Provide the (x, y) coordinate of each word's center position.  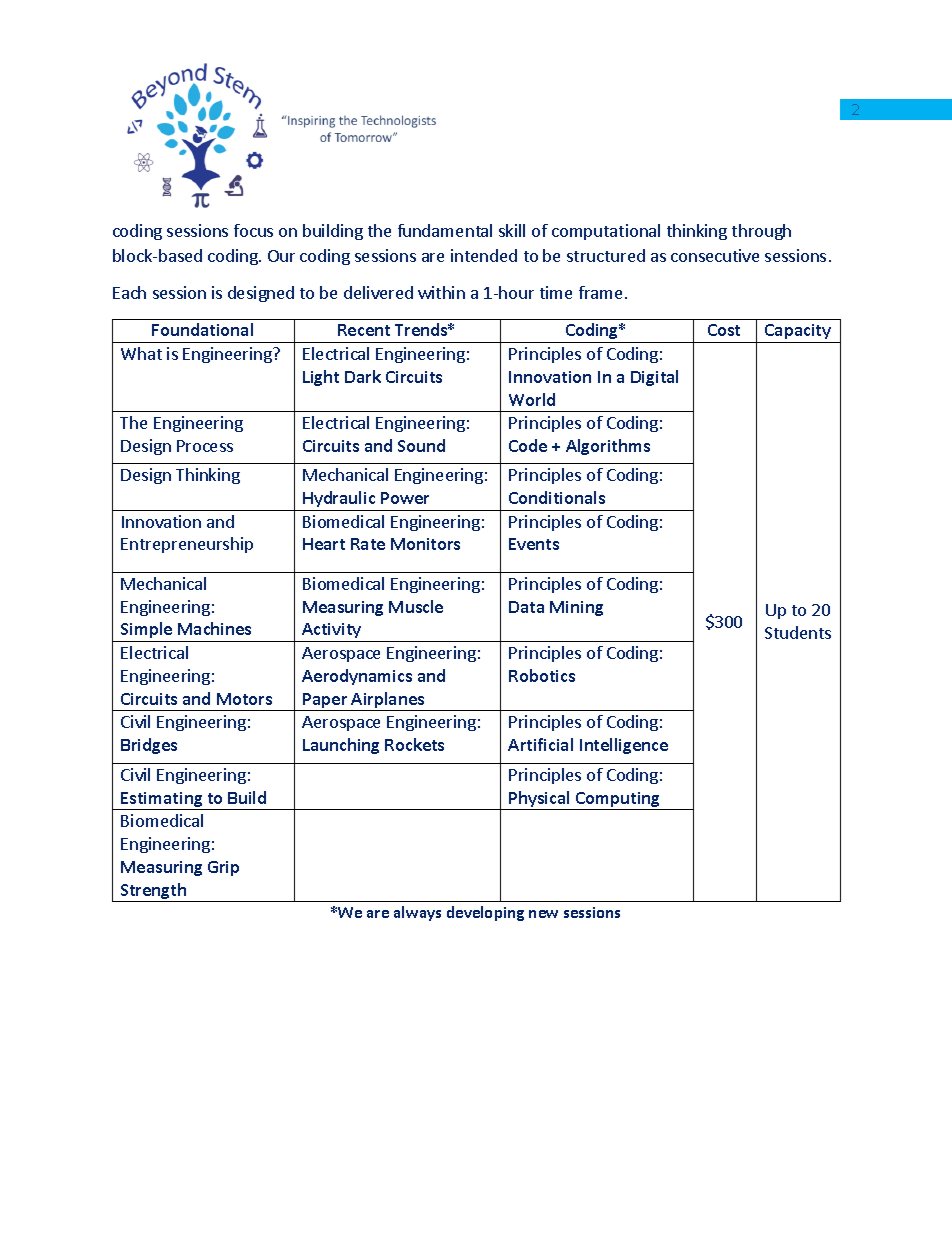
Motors (244, 699)
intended (484, 255)
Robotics (542, 675)
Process (205, 446)
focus (253, 230)
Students (798, 632)
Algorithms (608, 447)
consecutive (715, 255)
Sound (421, 445)
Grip (223, 868)
